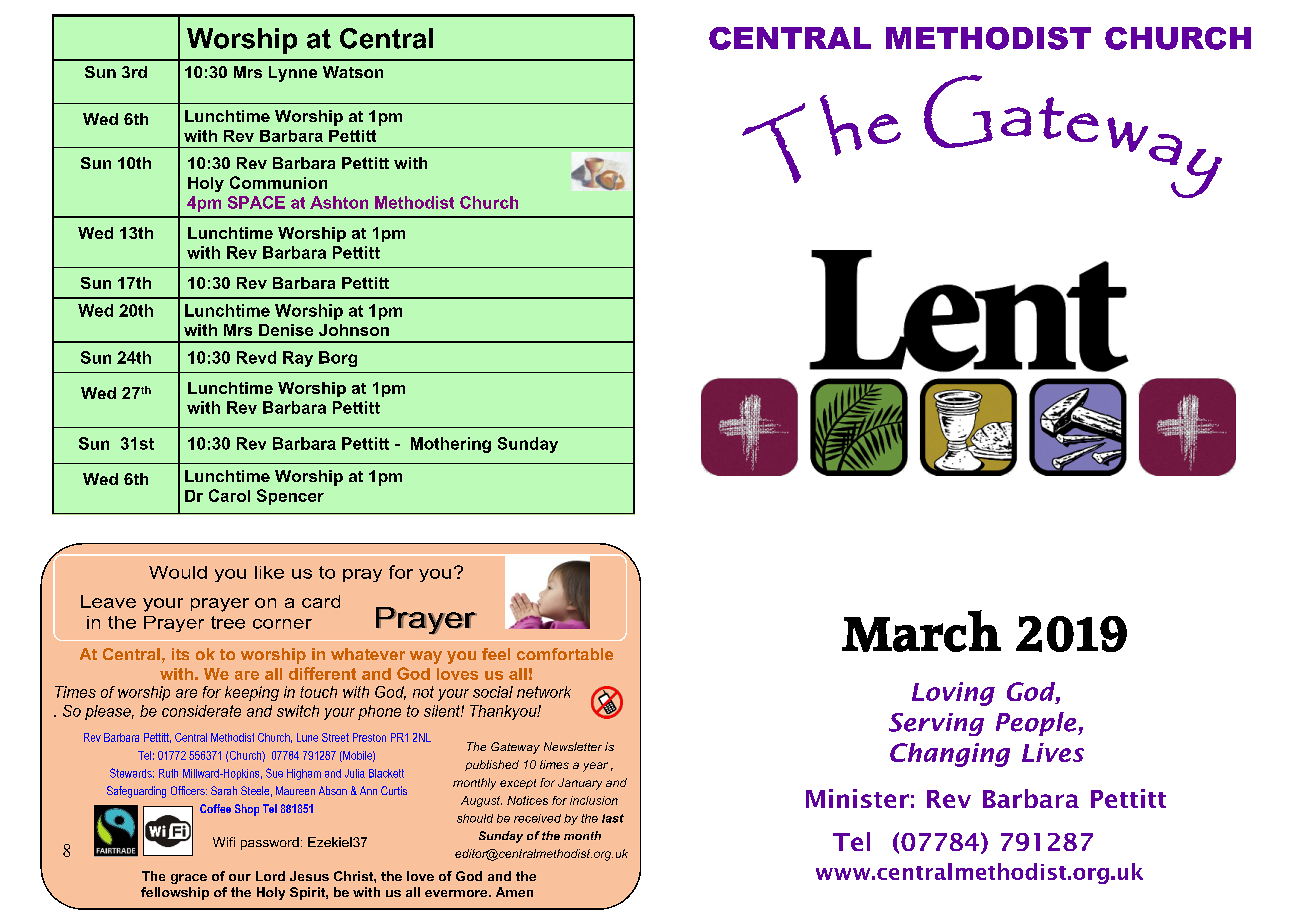 The width and height of the screenshot is (1308, 924). I want to click on March, so click(921, 631).
